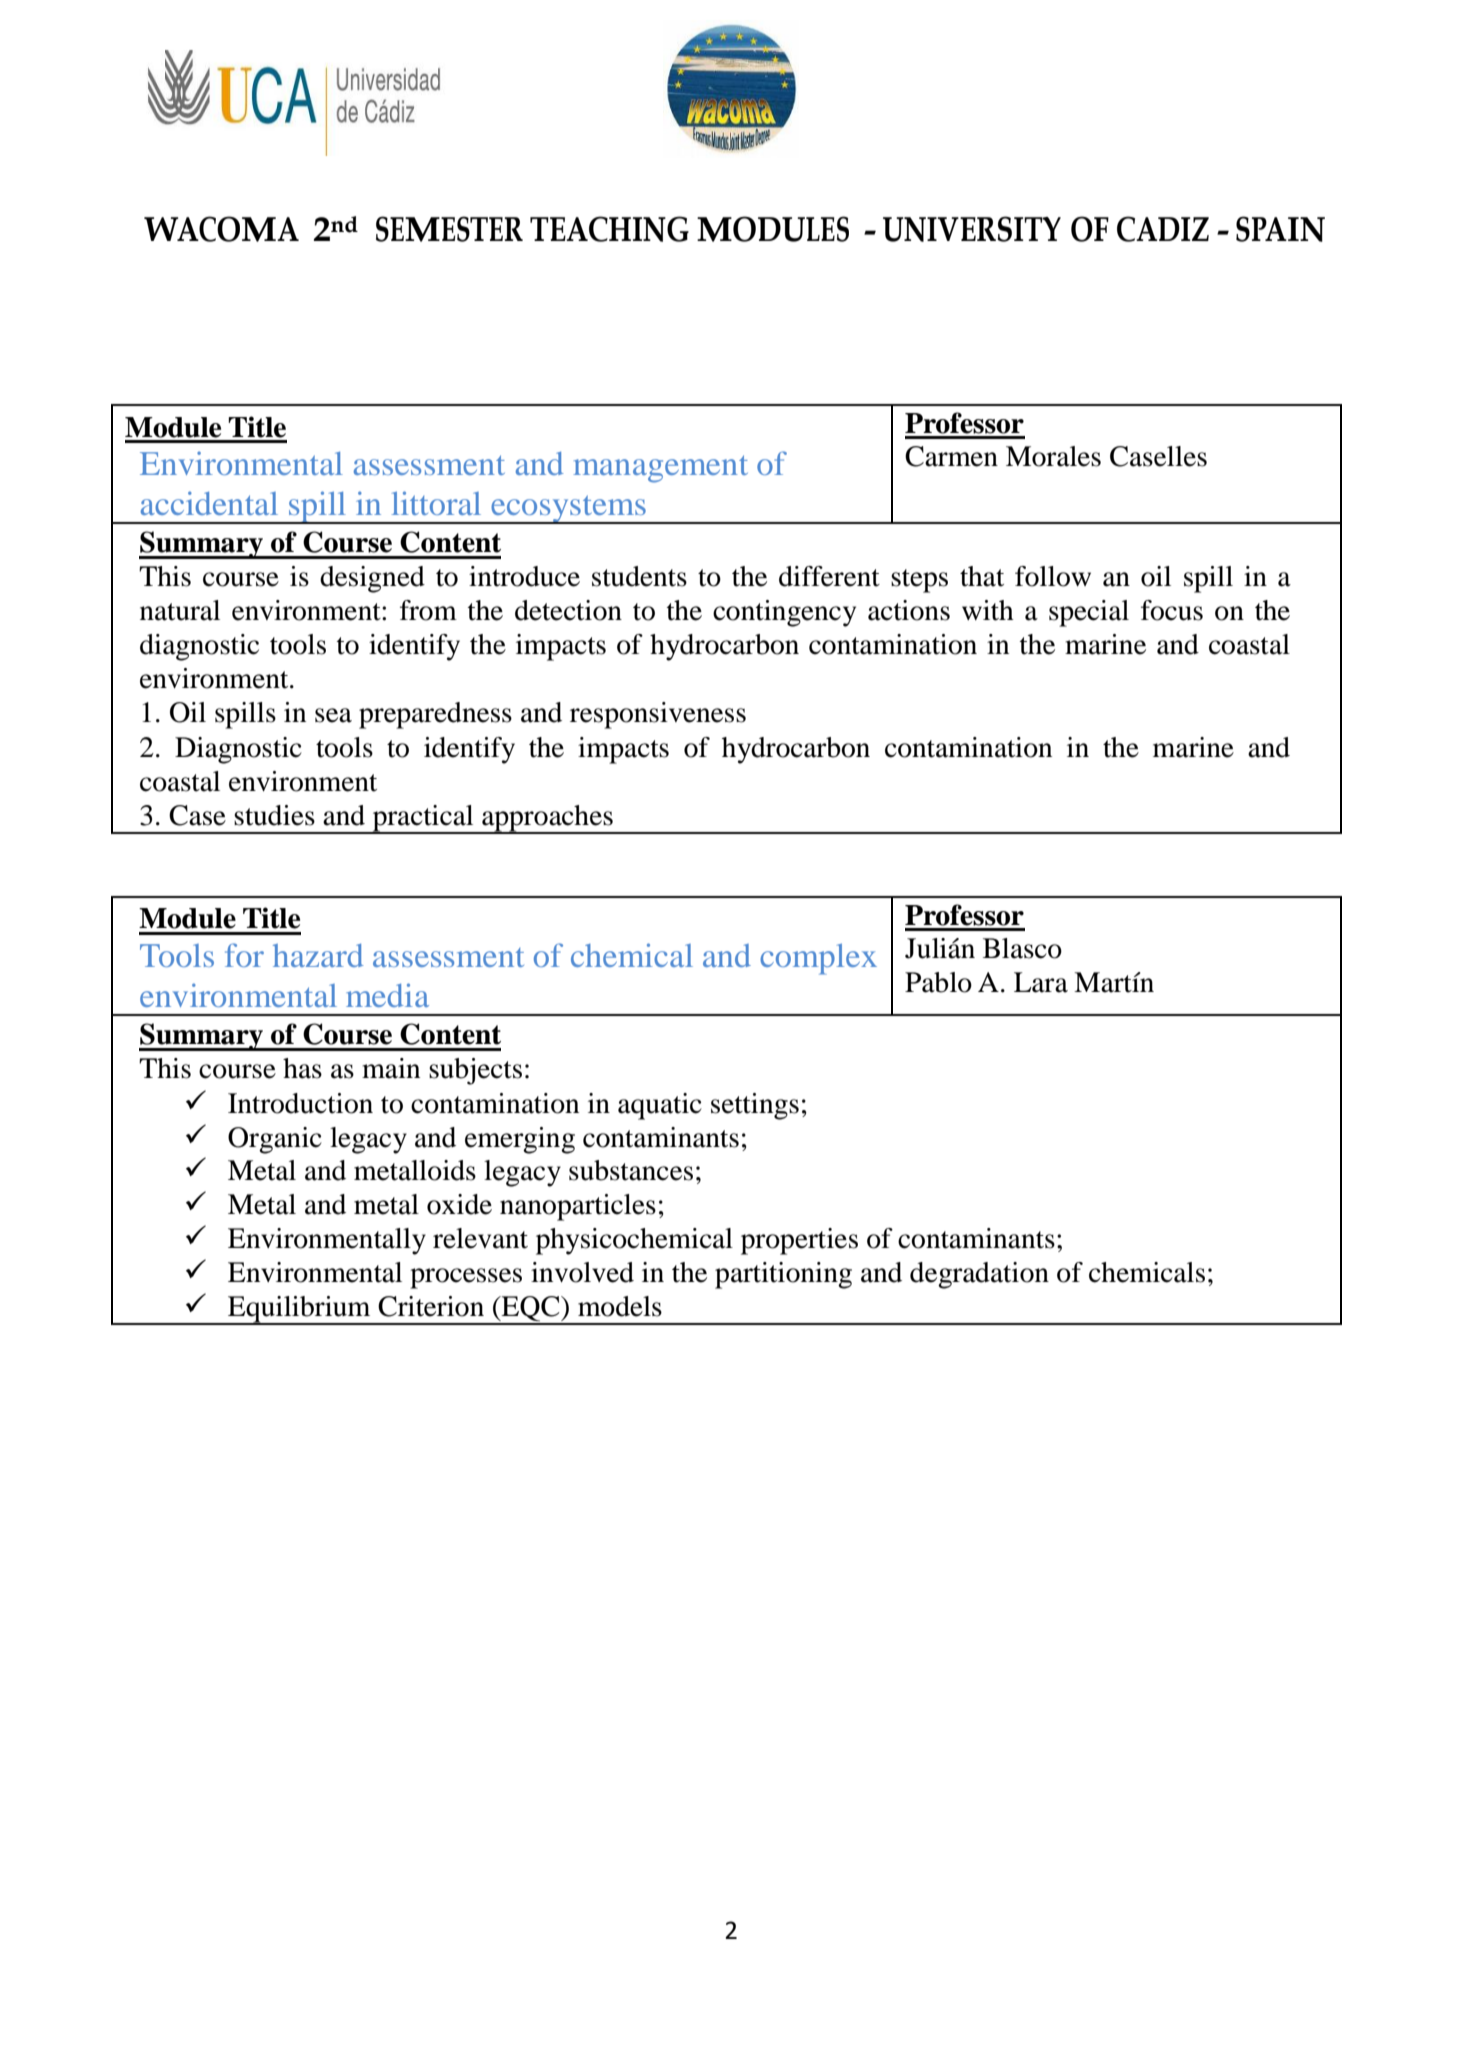 The height and width of the document is (2068, 1462). What do you see at coordinates (274, 815) in the document?
I see `studies` at bounding box center [274, 815].
